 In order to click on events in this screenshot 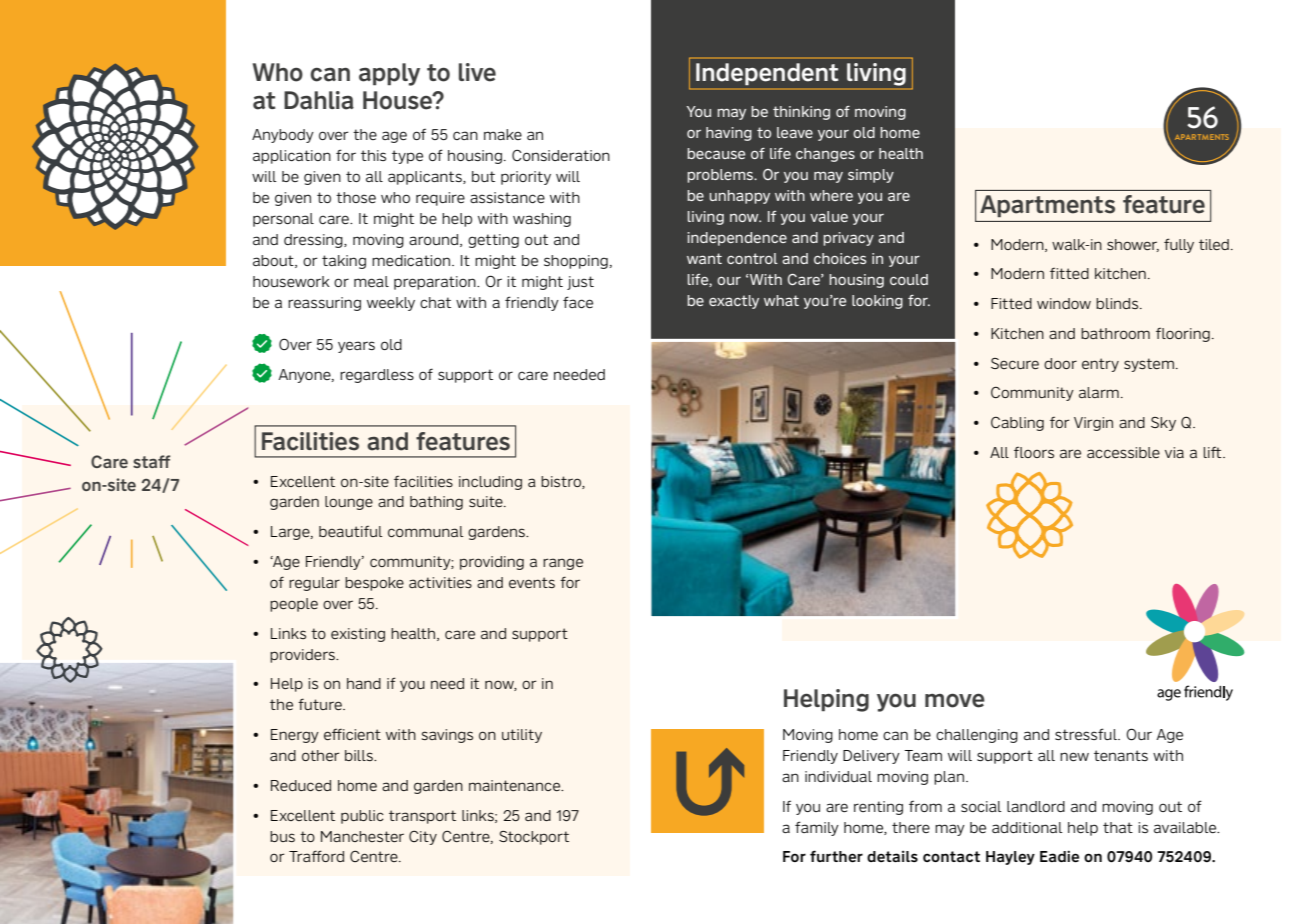, I will do `click(532, 582)`.
